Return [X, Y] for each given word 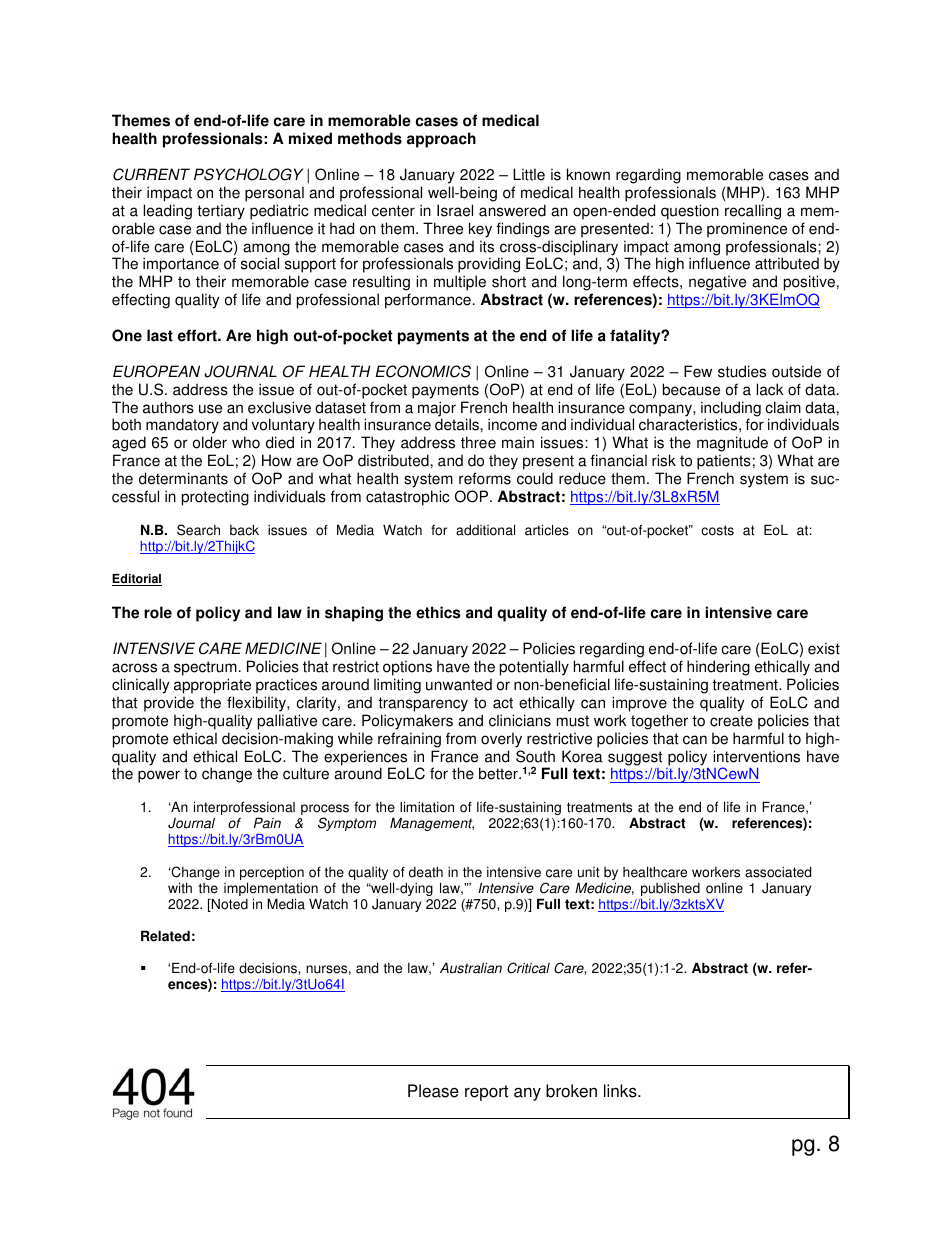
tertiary [221, 212]
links [621, 1091]
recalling [753, 212]
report [486, 1093]
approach [441, 140]
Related [165, 936]
